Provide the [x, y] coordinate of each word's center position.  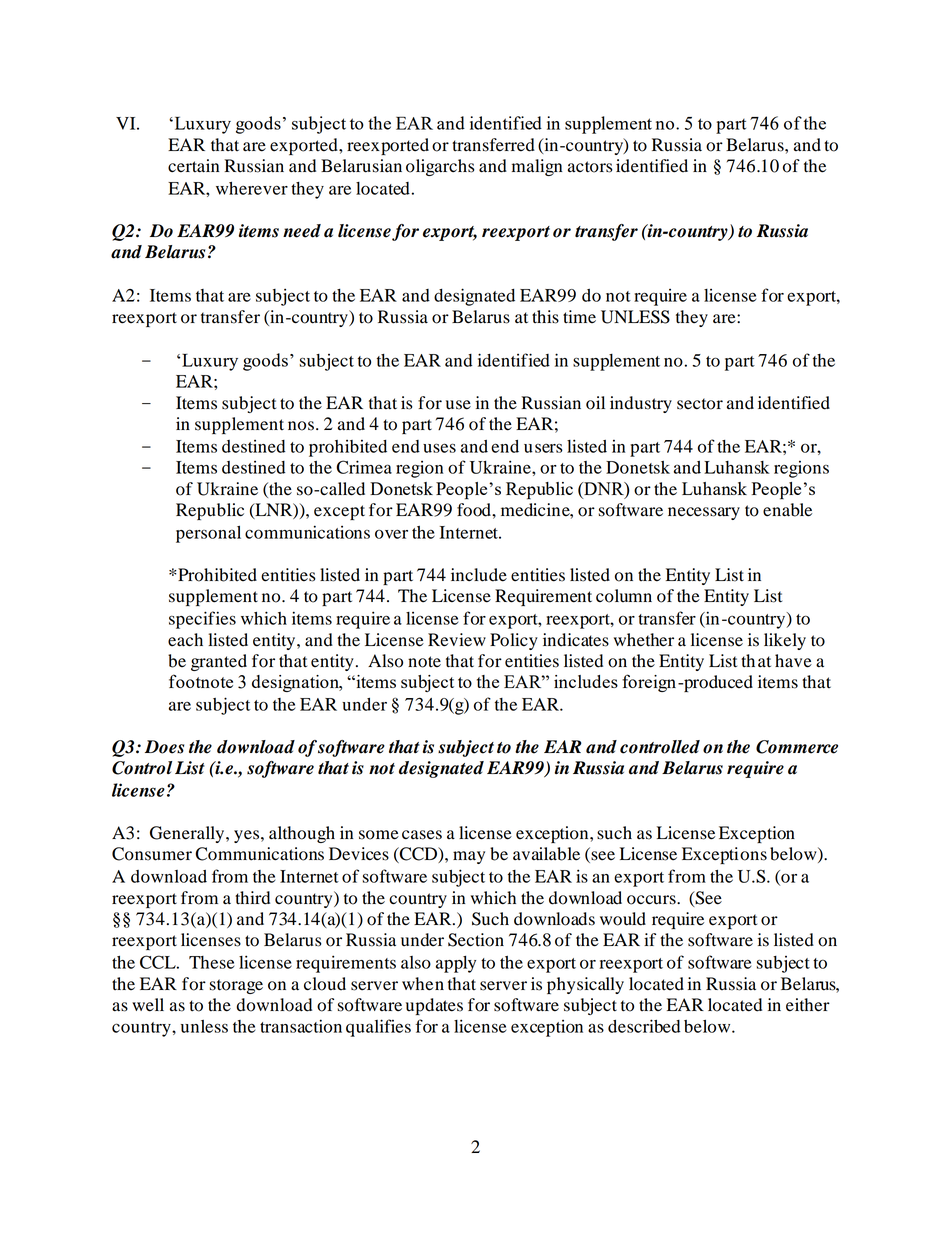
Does [164, 747]
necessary [704, 513]
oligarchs [440, 167]
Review [457, 640]
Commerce [797, 747]
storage [236, 986]
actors [590, 167]
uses [439, 448]
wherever [252, 188]
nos [301, 426]
